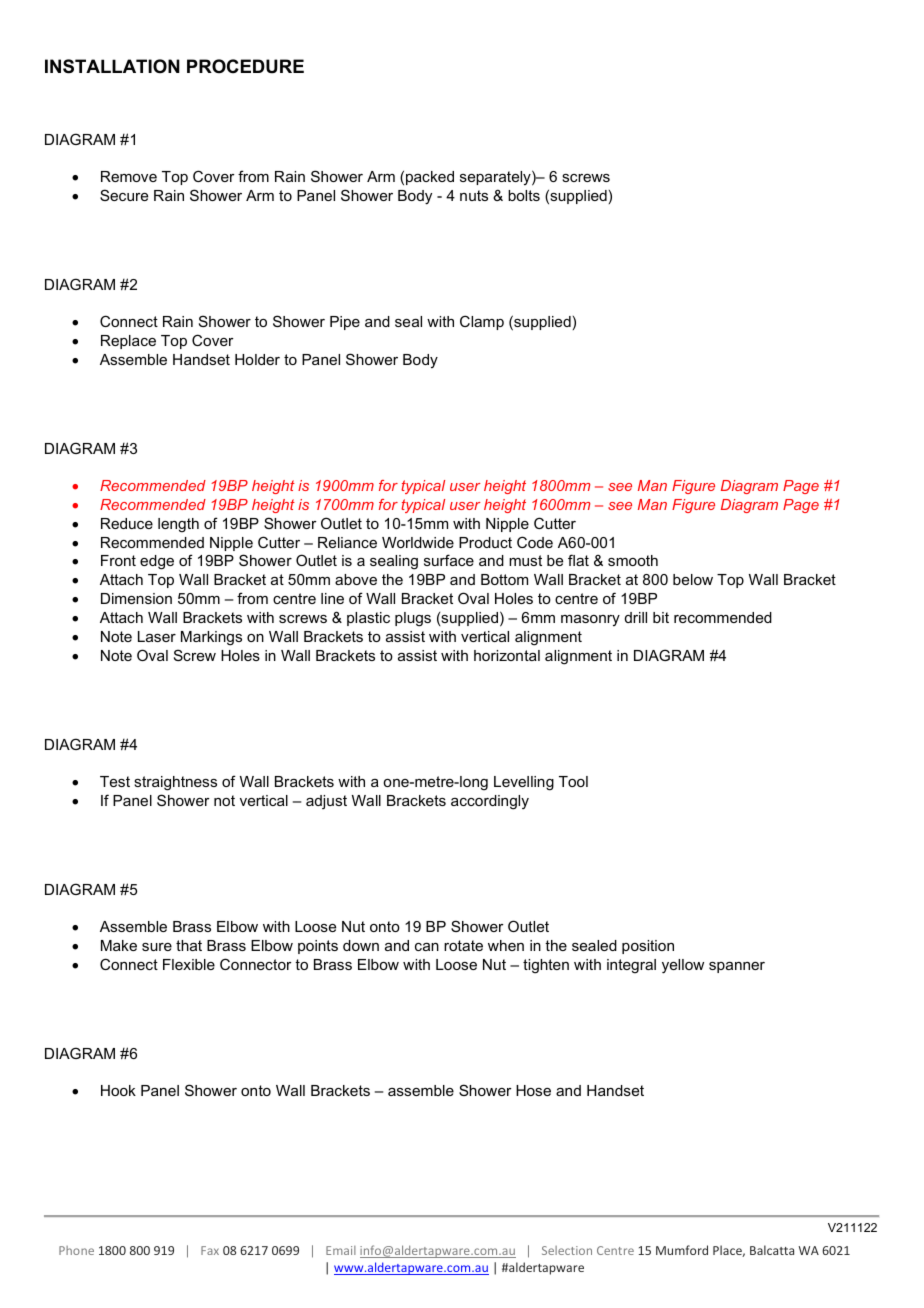 The height and width of the screenshot is (1308, 924). I want to click on packed, so click(430, 178).
